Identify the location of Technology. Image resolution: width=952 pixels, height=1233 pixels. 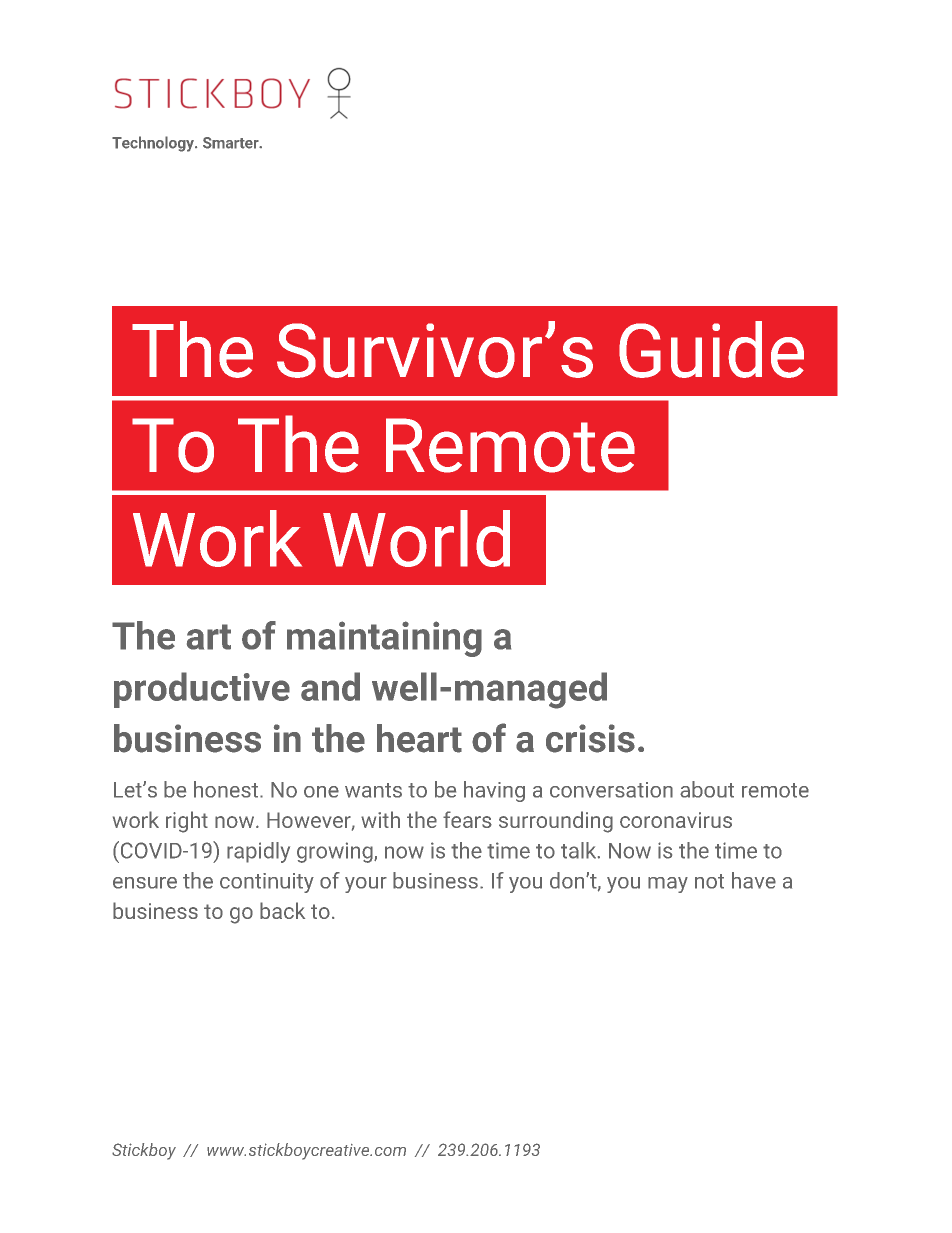
(154, 144).
